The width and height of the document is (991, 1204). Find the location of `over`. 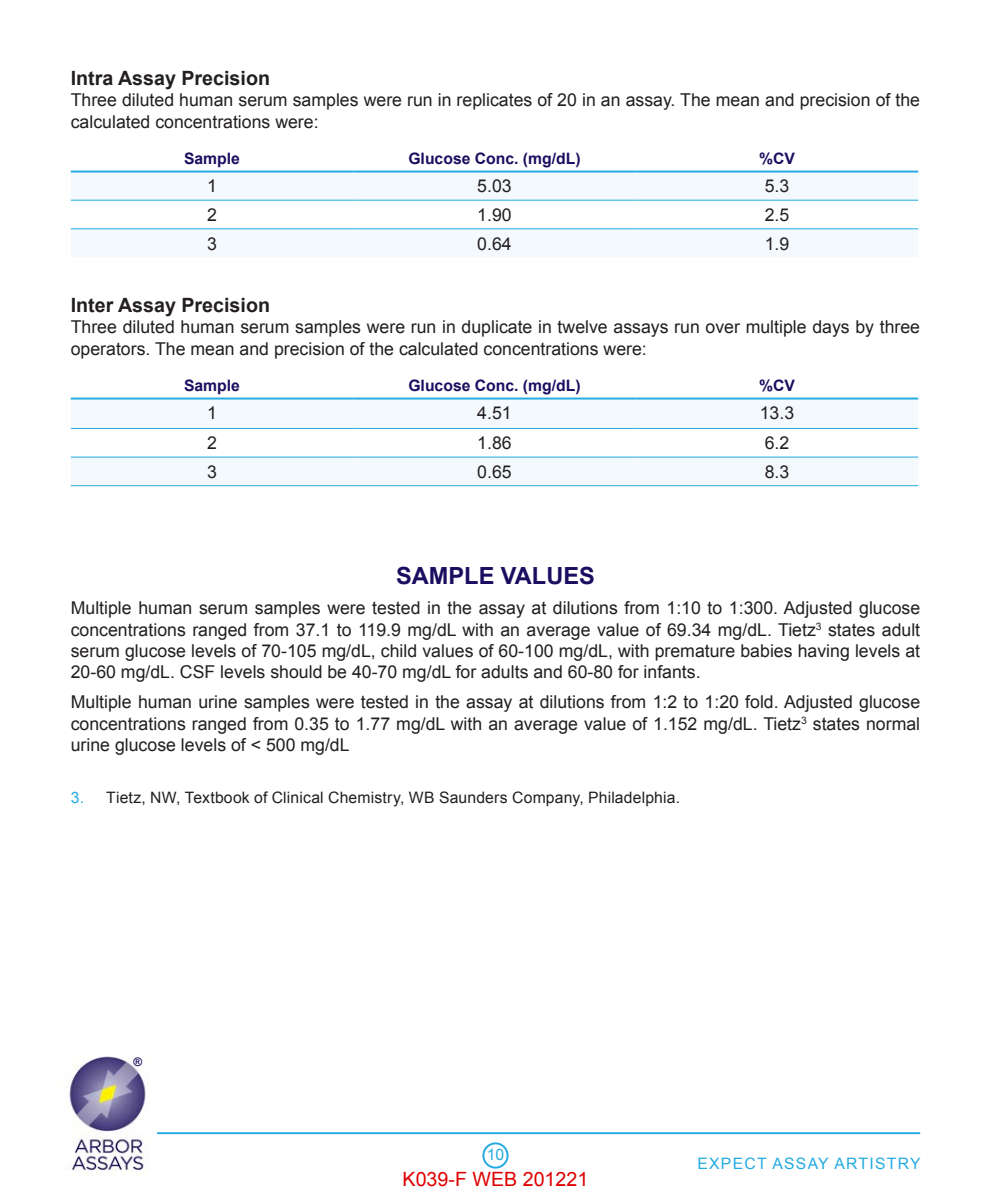

over is located at coordinates (723, 328).
